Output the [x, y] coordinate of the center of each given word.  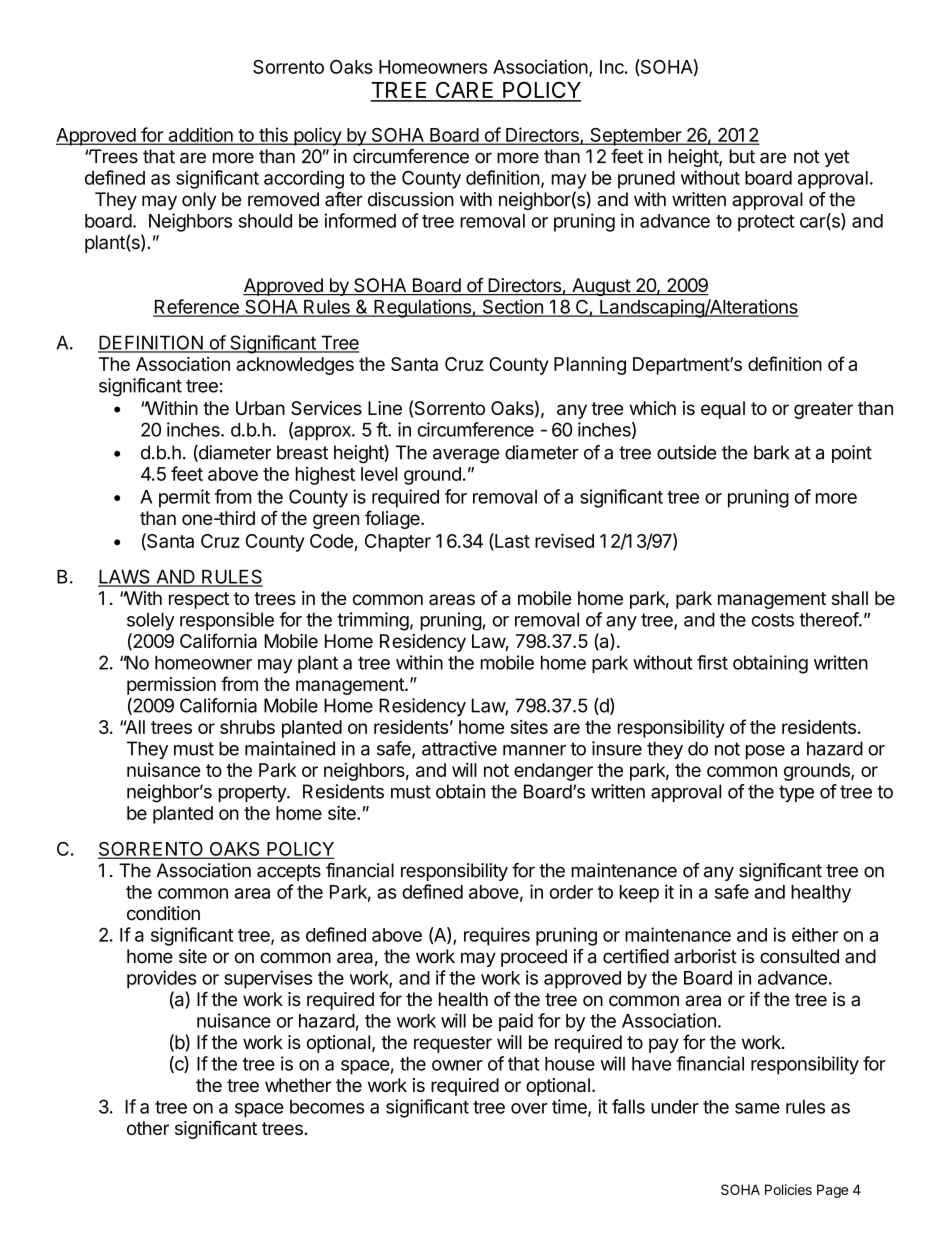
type [796, 793]
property [253, 793]
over [529, 1108]
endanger [553, 772]
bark [772, 452]
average [466, 456]
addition [200, 135]
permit [184, 498]
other [148, 1128]
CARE [464, 91]
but [742, 156]
